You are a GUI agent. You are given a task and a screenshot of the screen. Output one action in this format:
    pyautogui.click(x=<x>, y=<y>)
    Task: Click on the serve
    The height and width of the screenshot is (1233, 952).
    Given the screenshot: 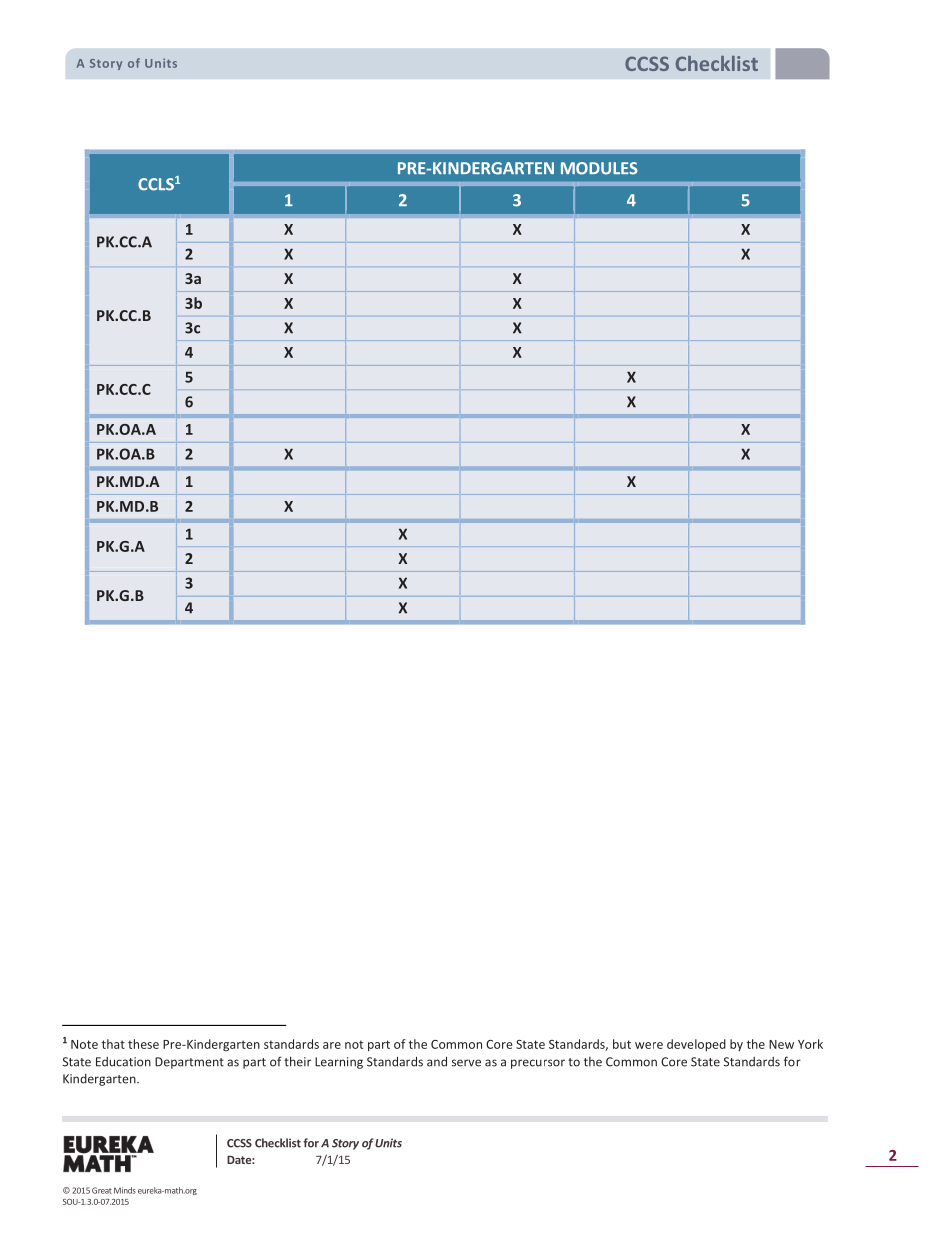 What is the action you would take?
    pyautogui.click(x=466, y=1063)
